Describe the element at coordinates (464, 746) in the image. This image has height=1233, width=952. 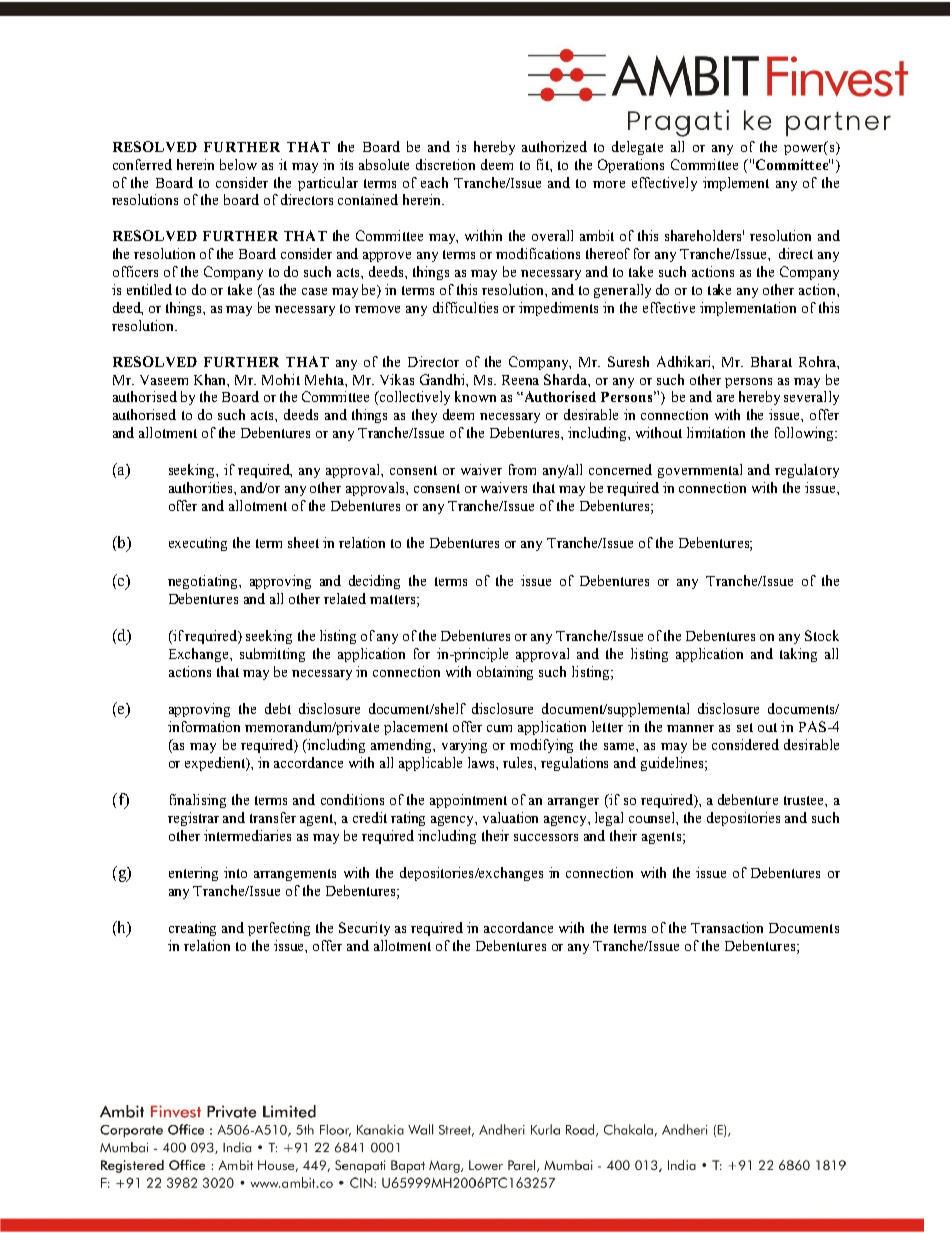
I see `varying` at that location.
